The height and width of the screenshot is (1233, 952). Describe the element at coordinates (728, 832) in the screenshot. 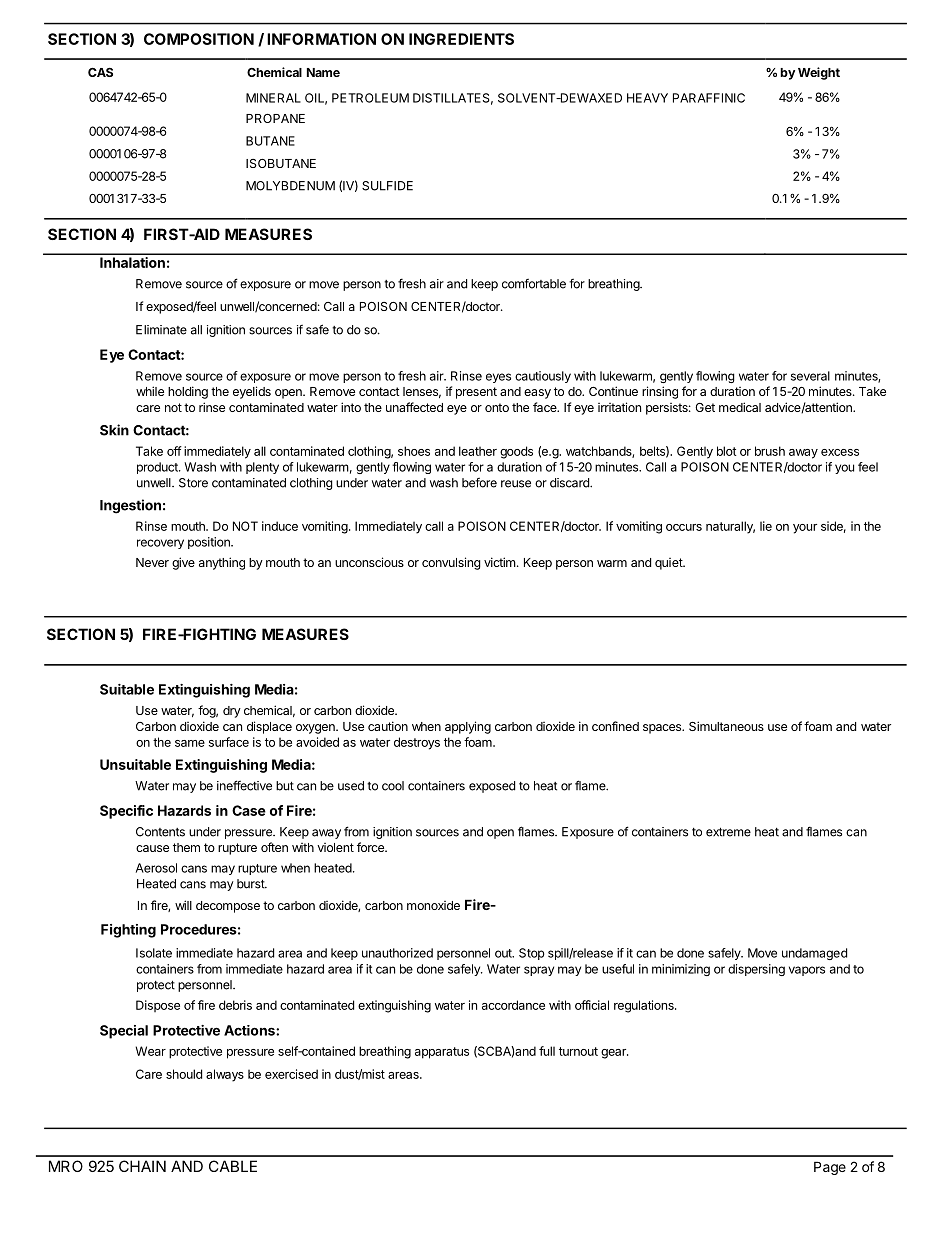

I see `extreme` at that location.
